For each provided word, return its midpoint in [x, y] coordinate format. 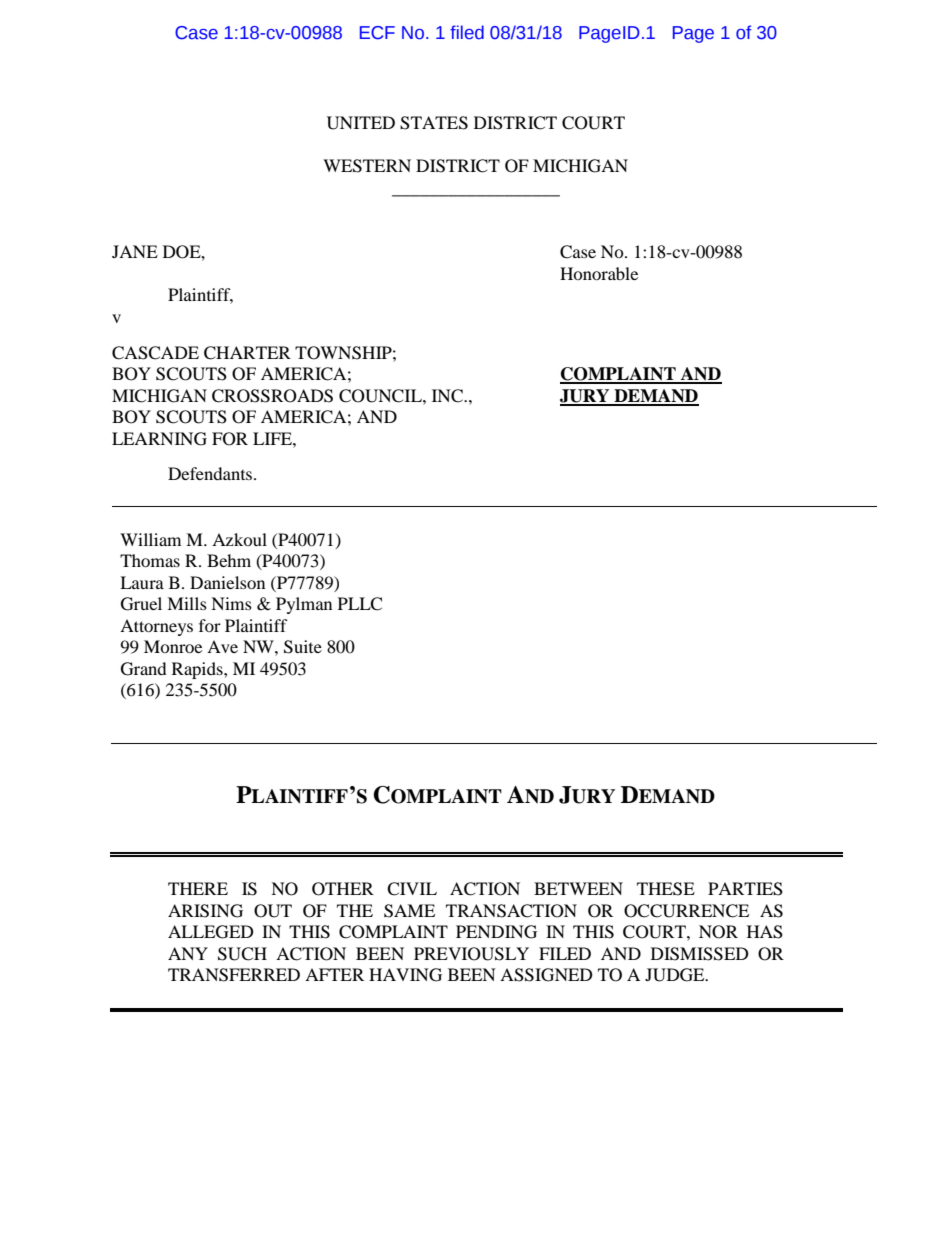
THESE [666, 889]
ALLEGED [211, 932]
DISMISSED [700, 954]
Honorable [599, 273]
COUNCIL [381, 396]
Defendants [211, 473]
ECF [377, 33]
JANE [135, 251]
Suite [303, 647]
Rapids [198, 670]
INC [448, 396]
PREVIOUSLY [471, 954]
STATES [434, 123]
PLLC [360, 604]
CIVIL [412, 889]
